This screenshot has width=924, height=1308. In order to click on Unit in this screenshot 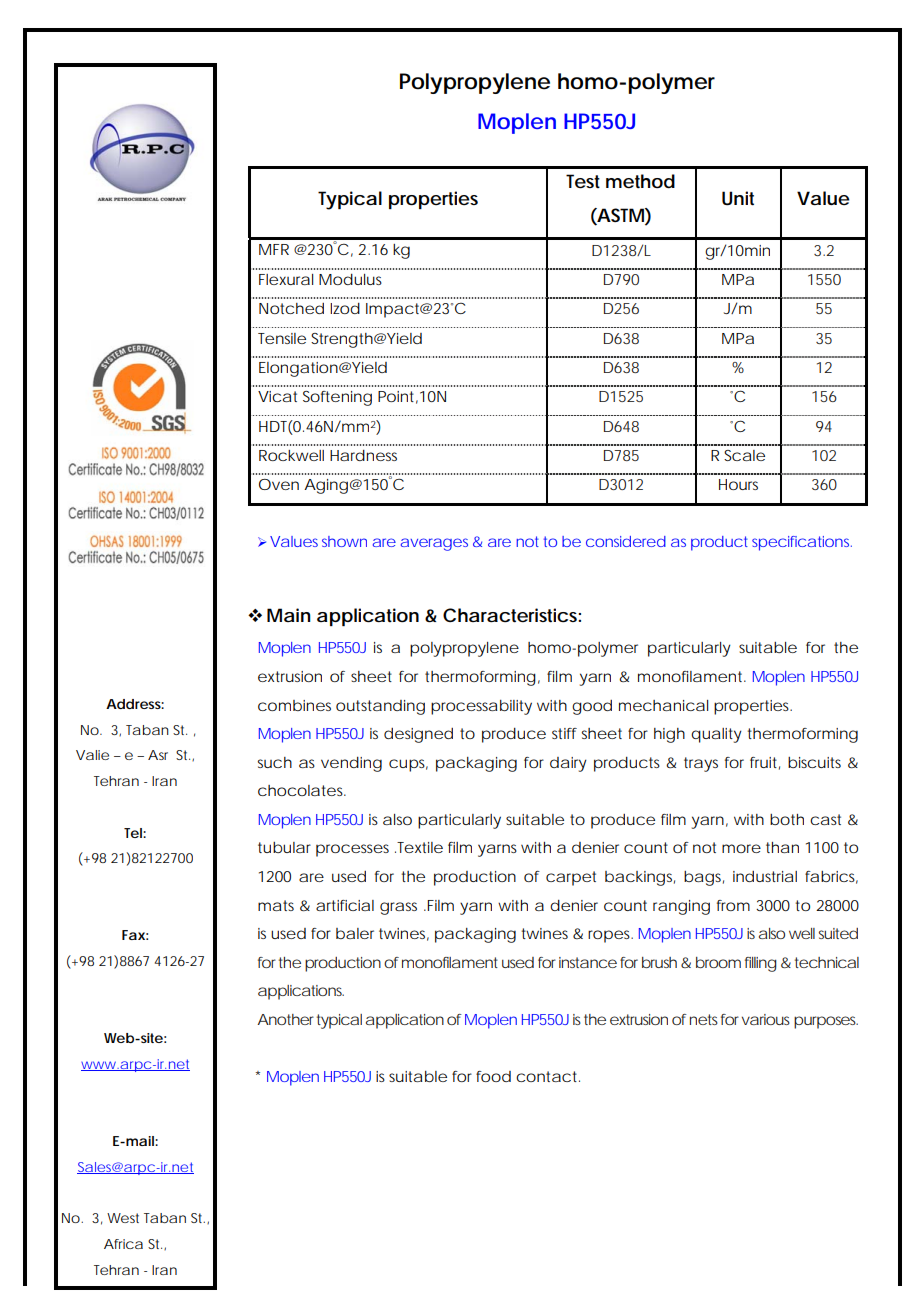, I will do `click(738, 198)`.
